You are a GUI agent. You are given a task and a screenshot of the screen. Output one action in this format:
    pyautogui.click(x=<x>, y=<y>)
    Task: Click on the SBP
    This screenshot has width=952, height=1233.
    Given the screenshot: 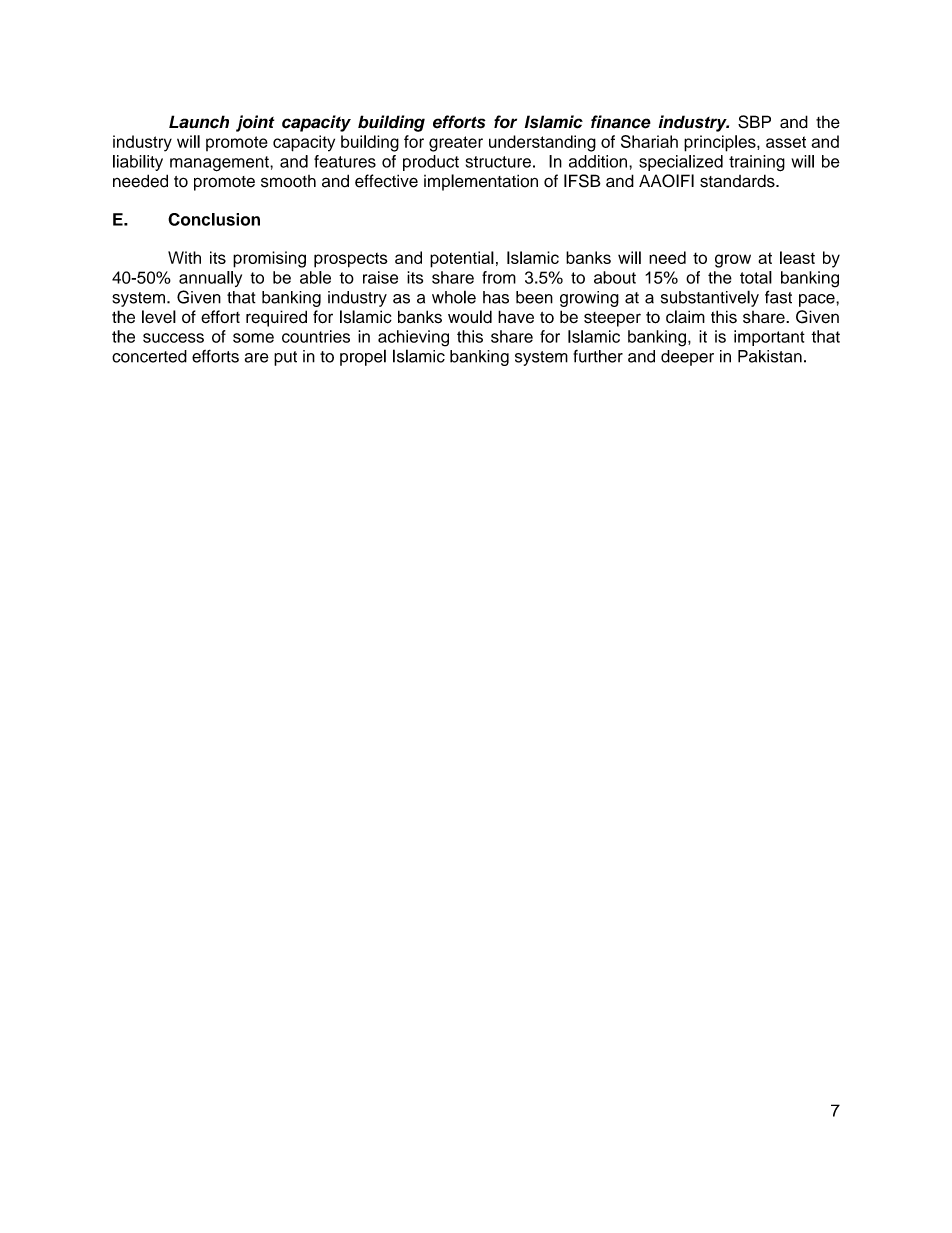 What is the action you would take?
    pyautogui.click(x=754, y=122)
